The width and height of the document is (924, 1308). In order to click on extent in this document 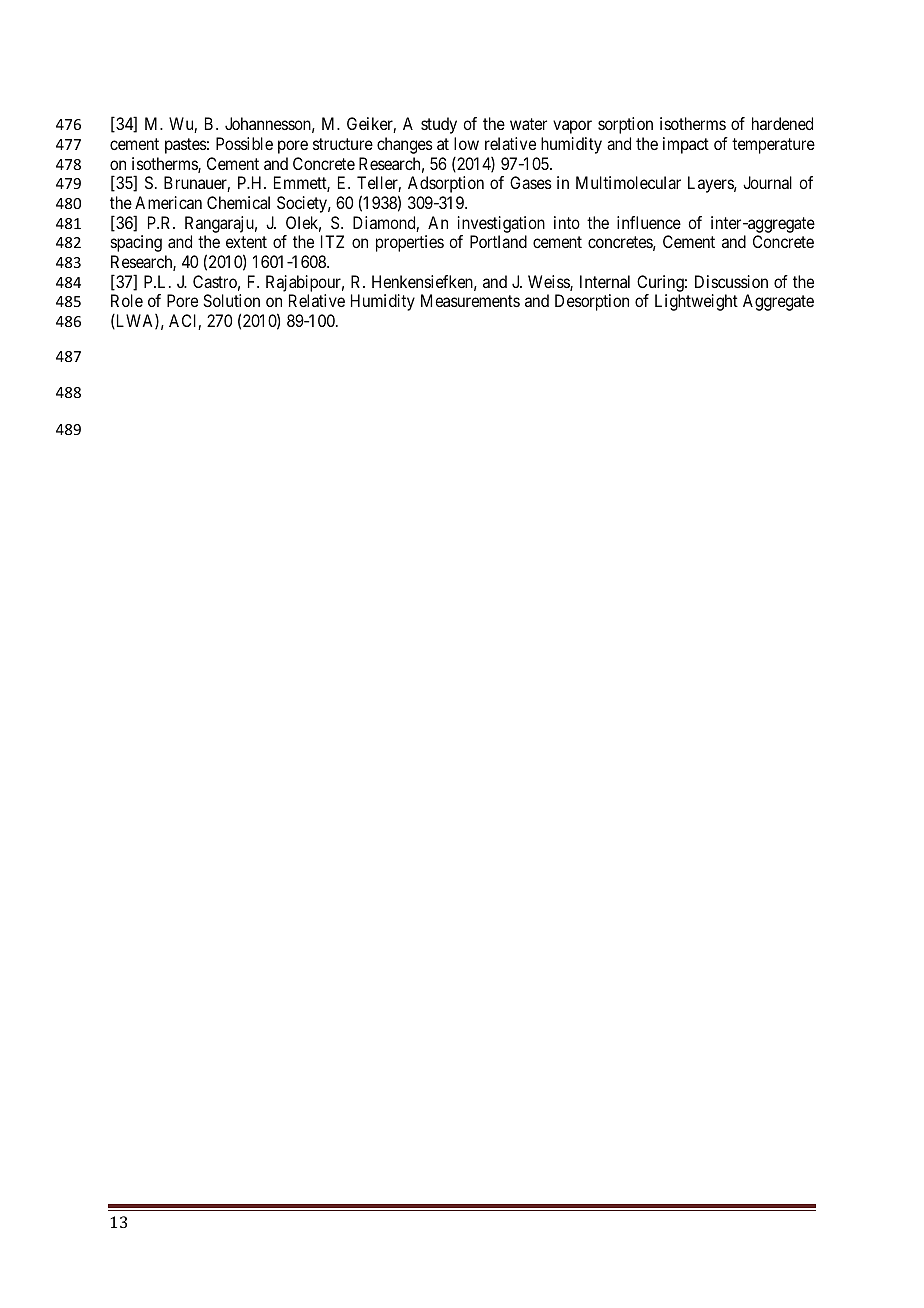, I will do `click(246, 242)`.
